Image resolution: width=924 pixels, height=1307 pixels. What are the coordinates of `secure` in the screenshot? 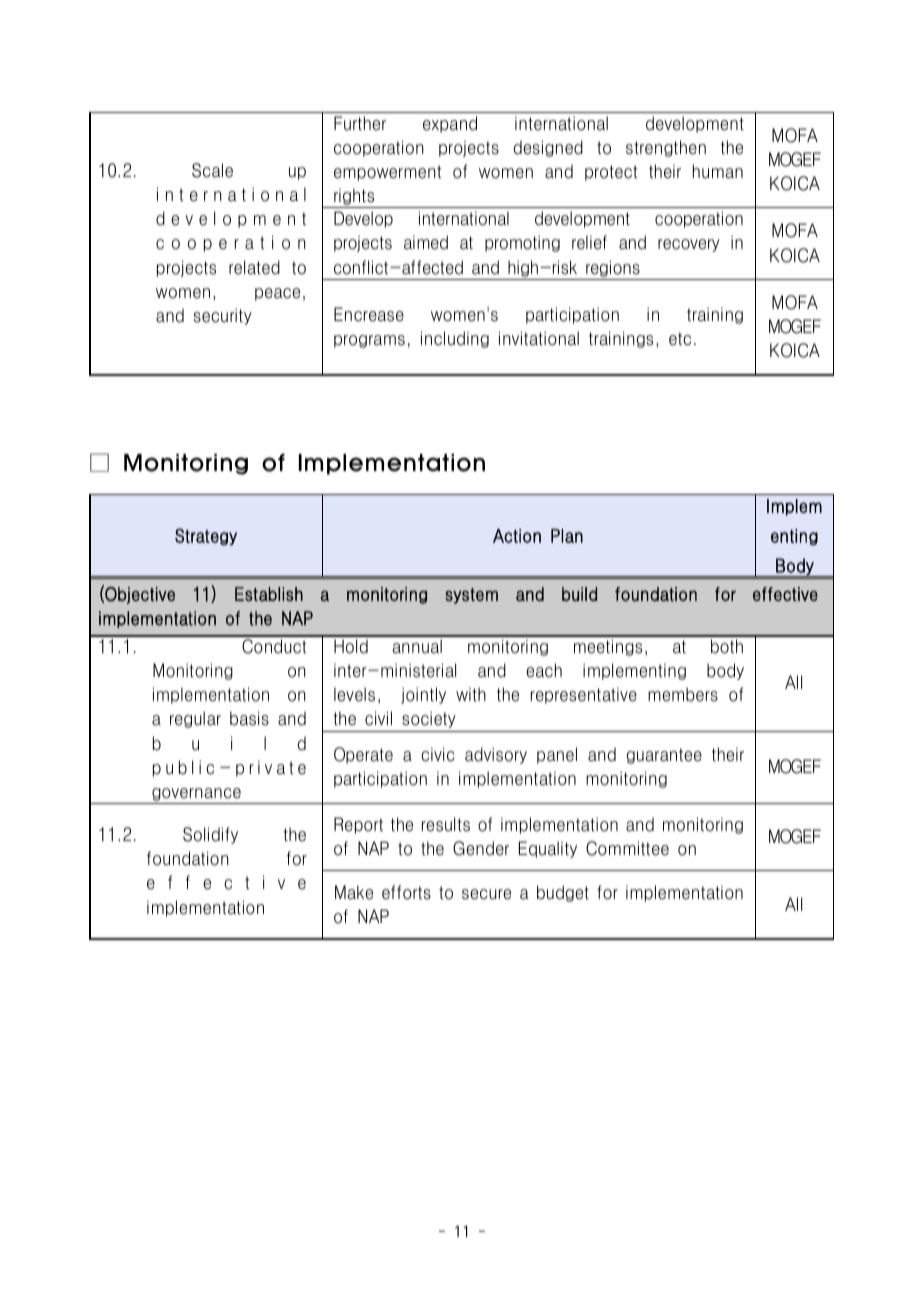 It's located at (486, 894).
